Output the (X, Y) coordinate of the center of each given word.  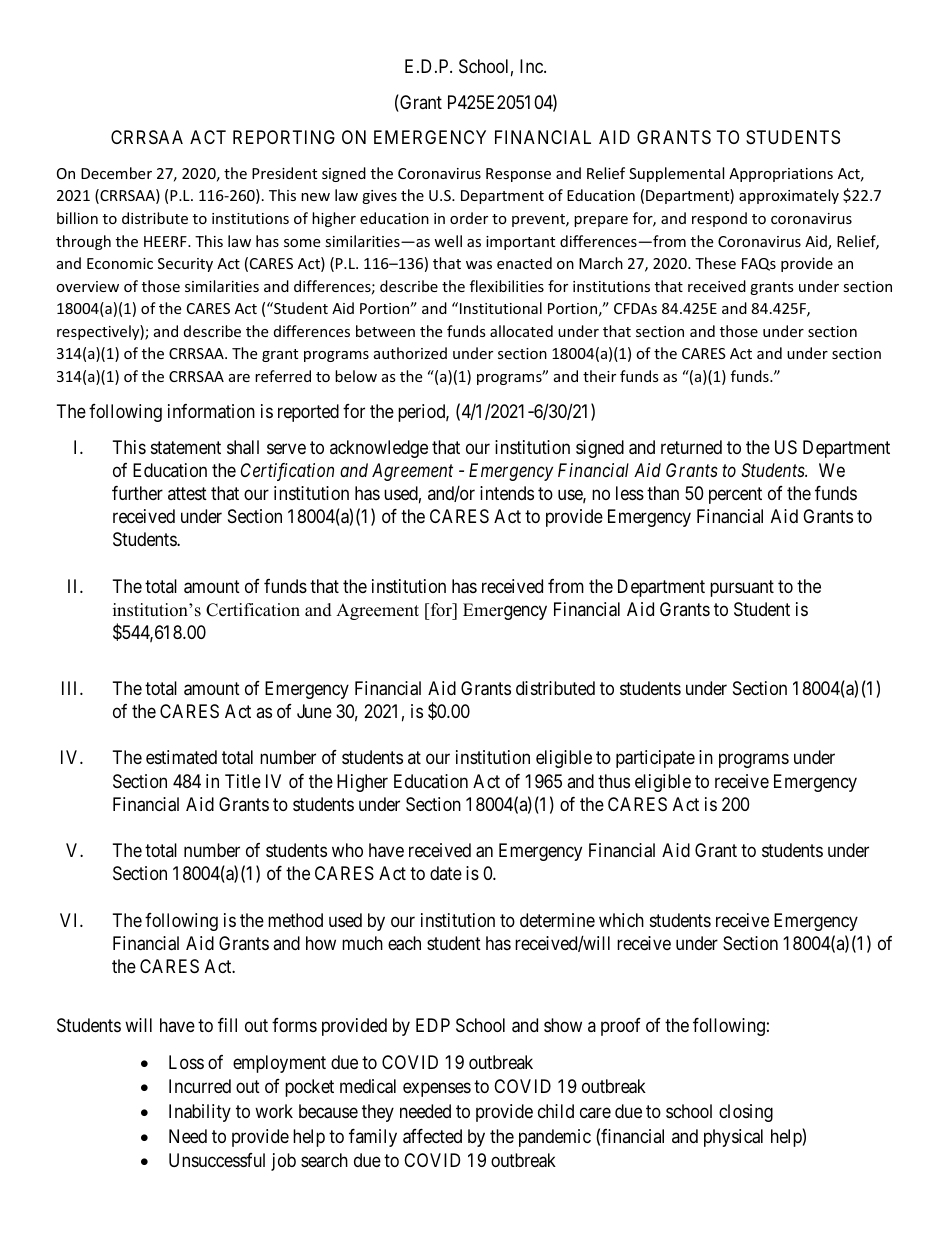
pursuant (742, 588)
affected (432, 1136)
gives (379, 197)
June (314, 711)
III (71, 688)
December (116, 173)
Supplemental (676, 174)
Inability (200, 1113)
